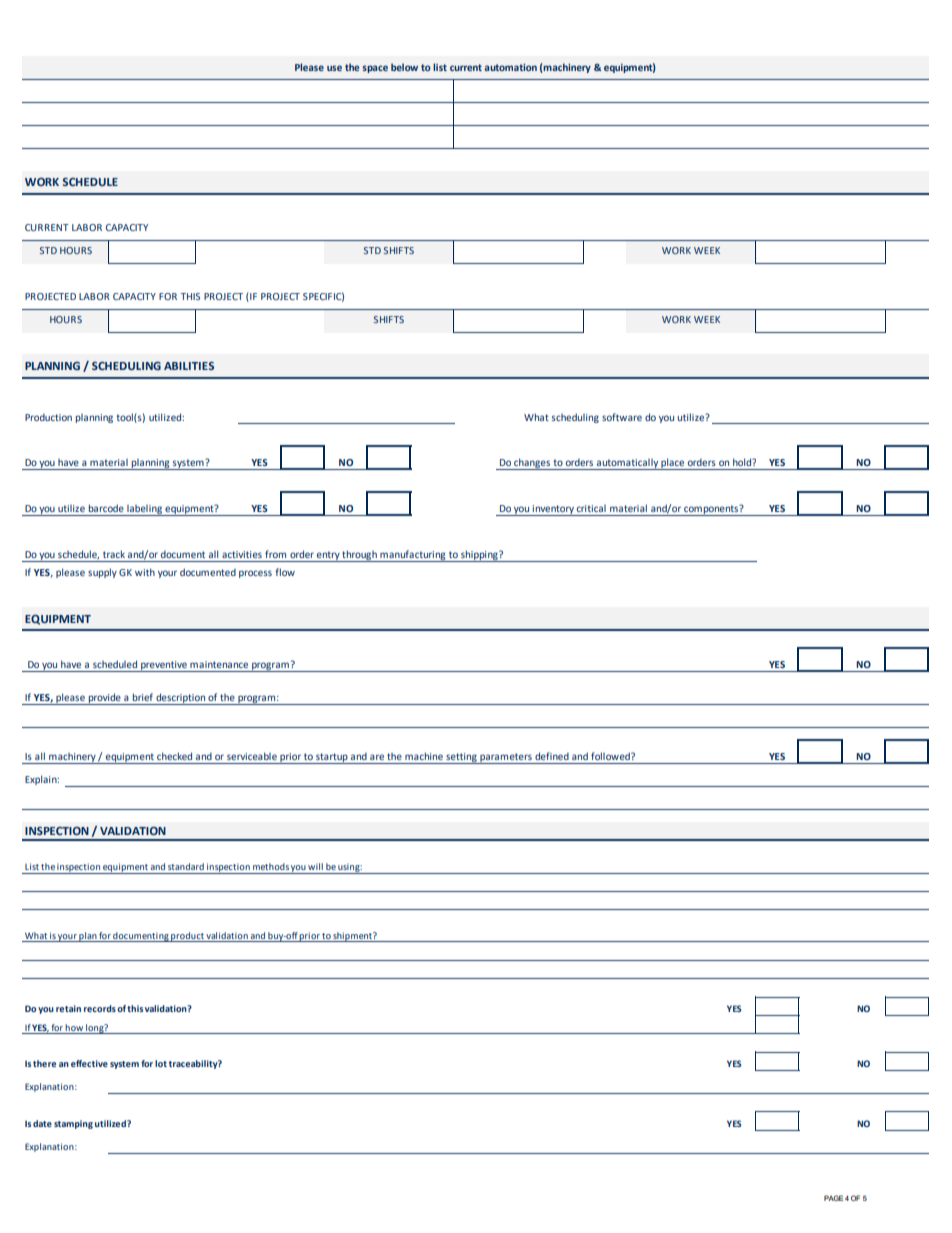 The height and width of the image is (1233, 952). Describe the element at coordinates (510, 67) in the image. I see `automation` at that location.
